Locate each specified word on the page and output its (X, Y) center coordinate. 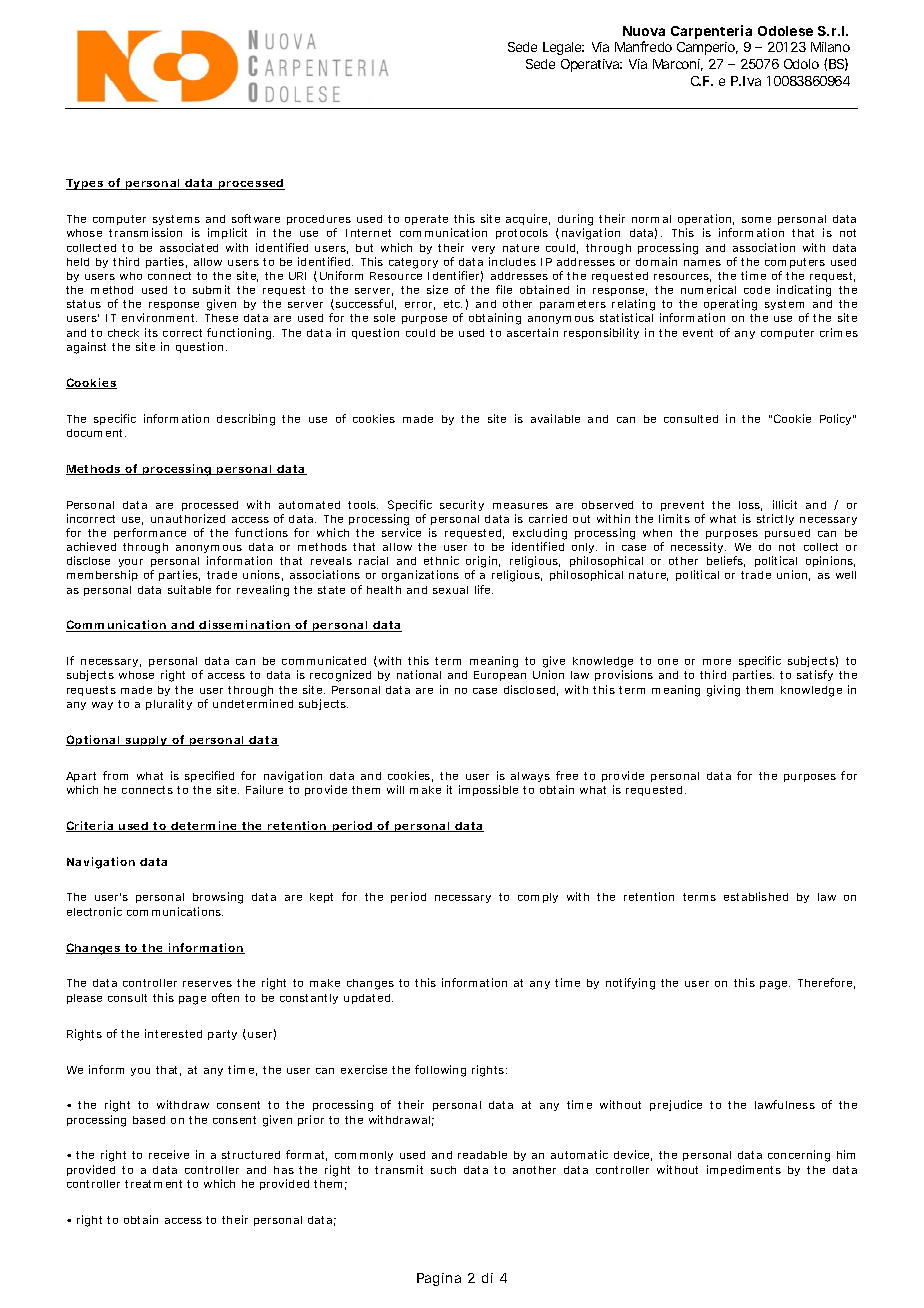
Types (87, 184)
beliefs (726, 561)
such (443, 1170)
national (419, 674)
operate (428, 222)
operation (706, 221)
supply (148, 741)
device (633, 1155)
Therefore (826, 983)
